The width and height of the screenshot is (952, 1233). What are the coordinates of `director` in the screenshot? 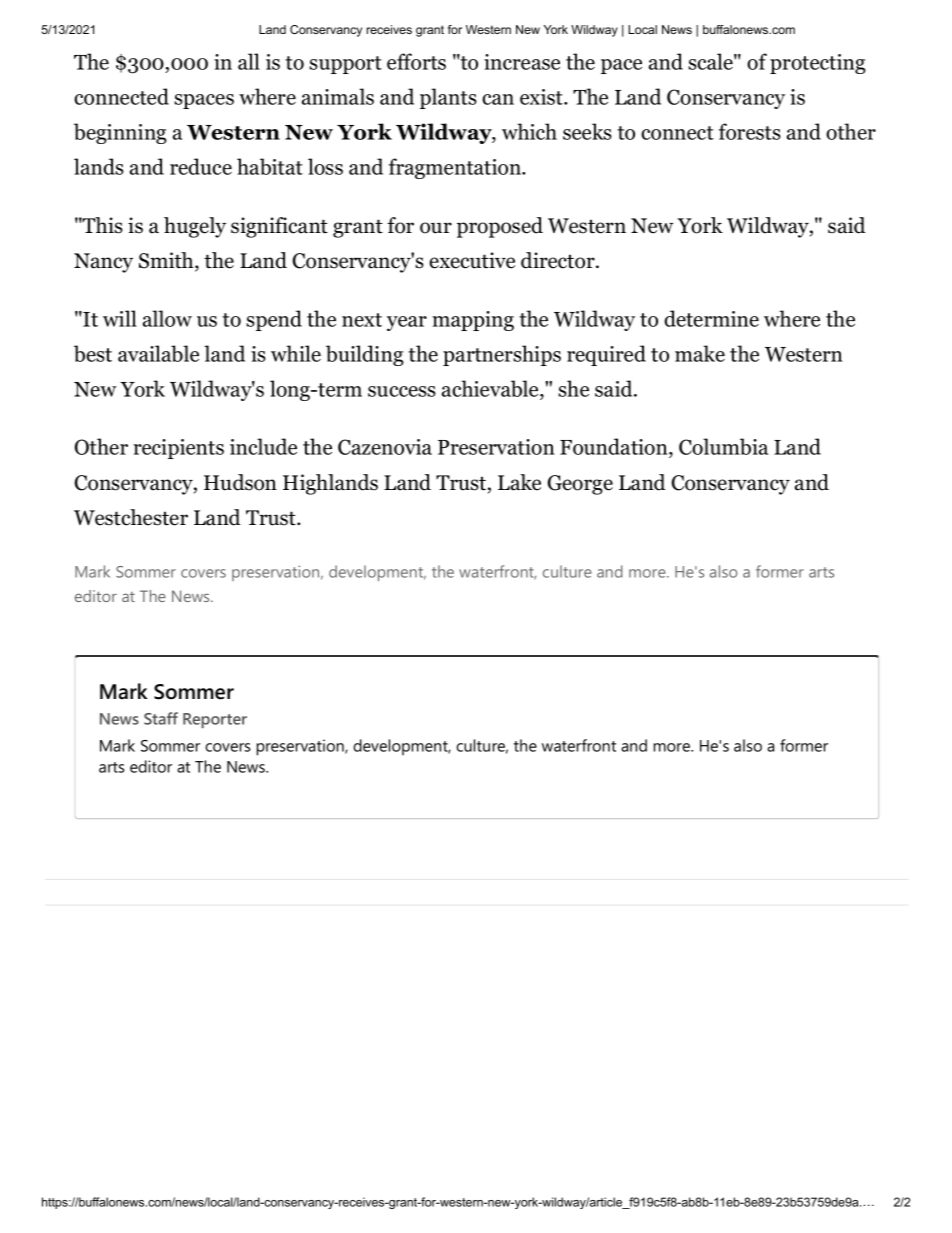 It's located at (559, 260).
